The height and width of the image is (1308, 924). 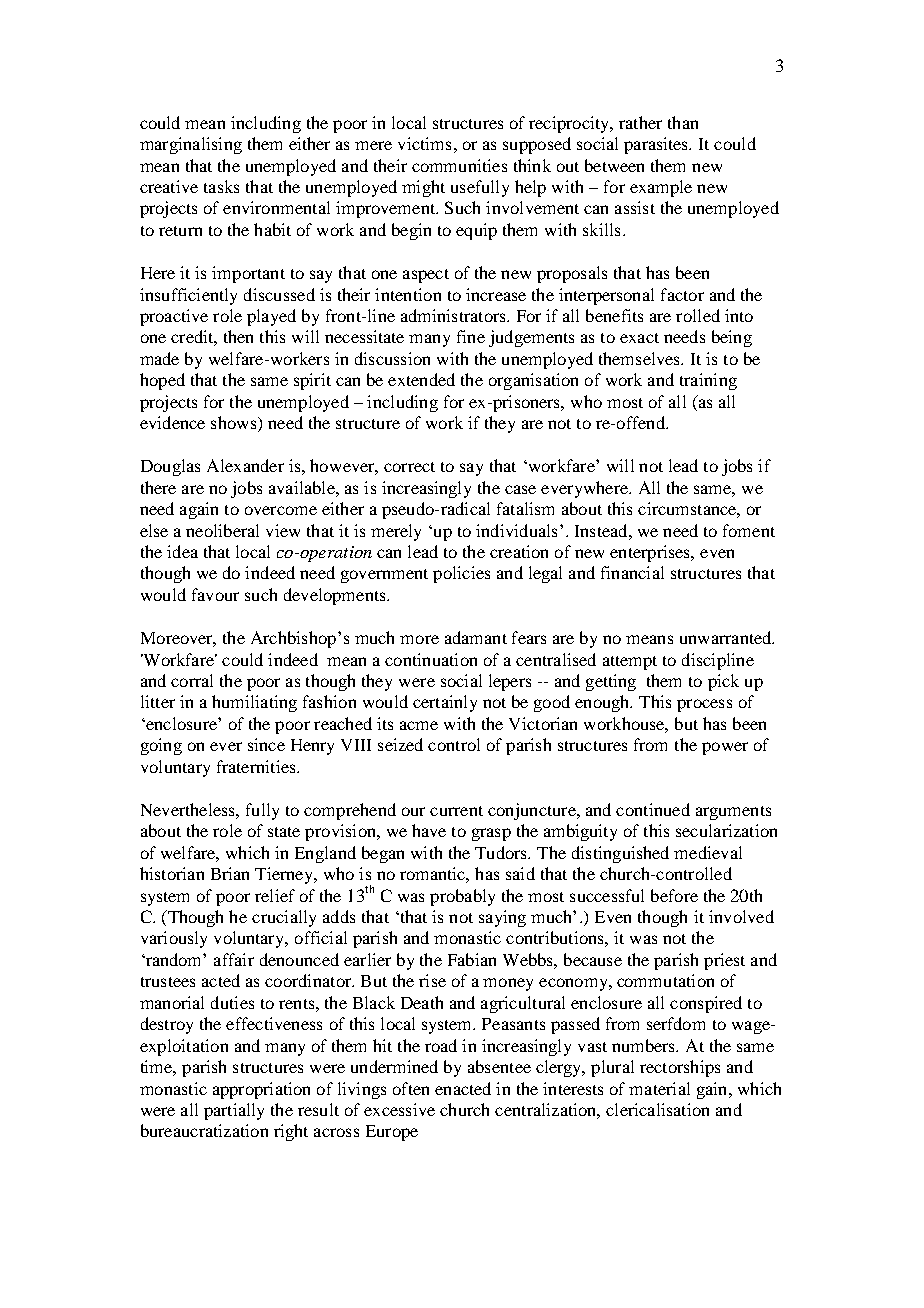 What do you see at coordinates (411, 1088) in the image?
I see `often` at bounding box center [411, 1088].
